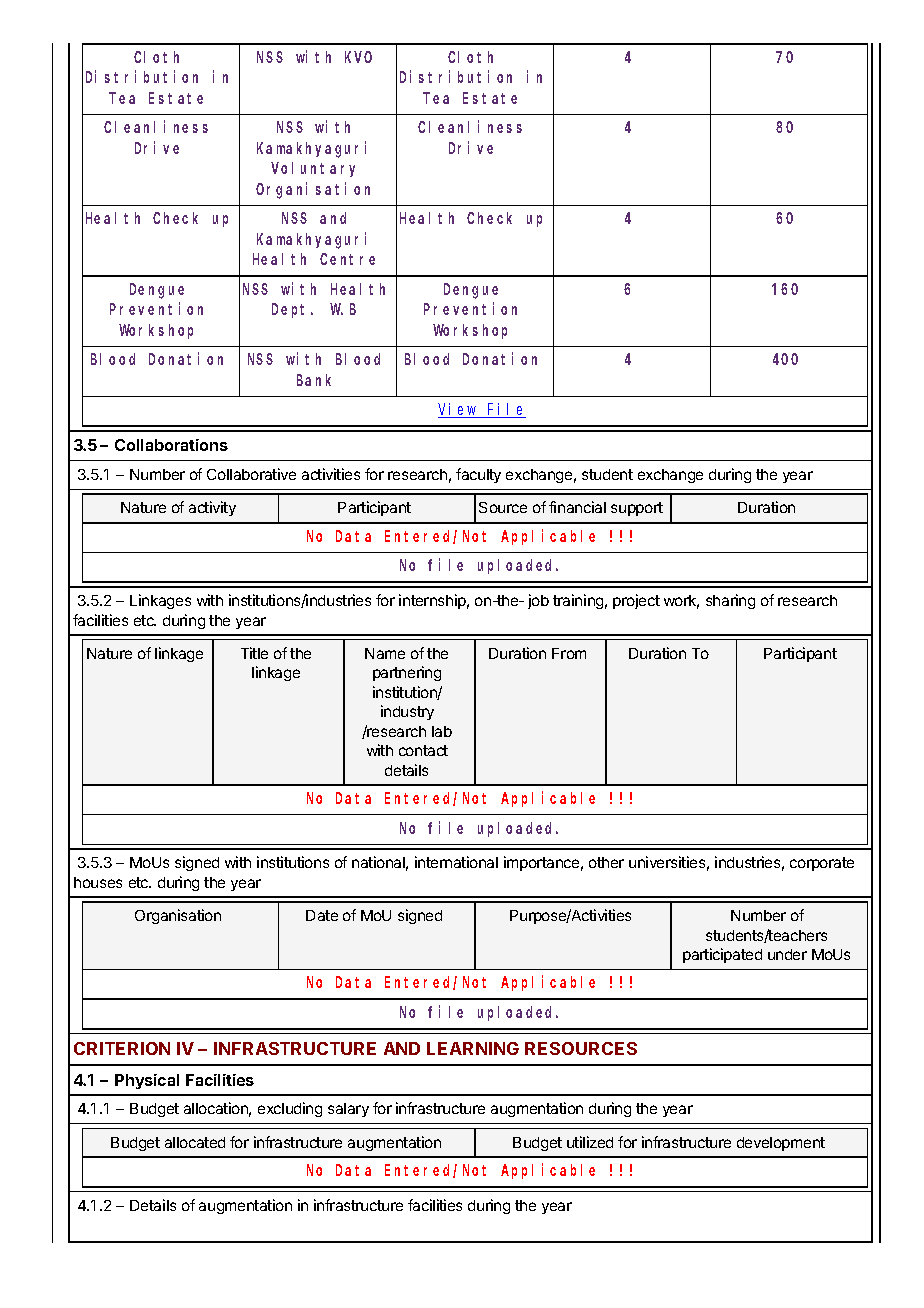 Image resolution: width=924 pixels, height=1308 pixels. Describe the element at coordinates (722, 955) in the document. I see `participated` at that location.
